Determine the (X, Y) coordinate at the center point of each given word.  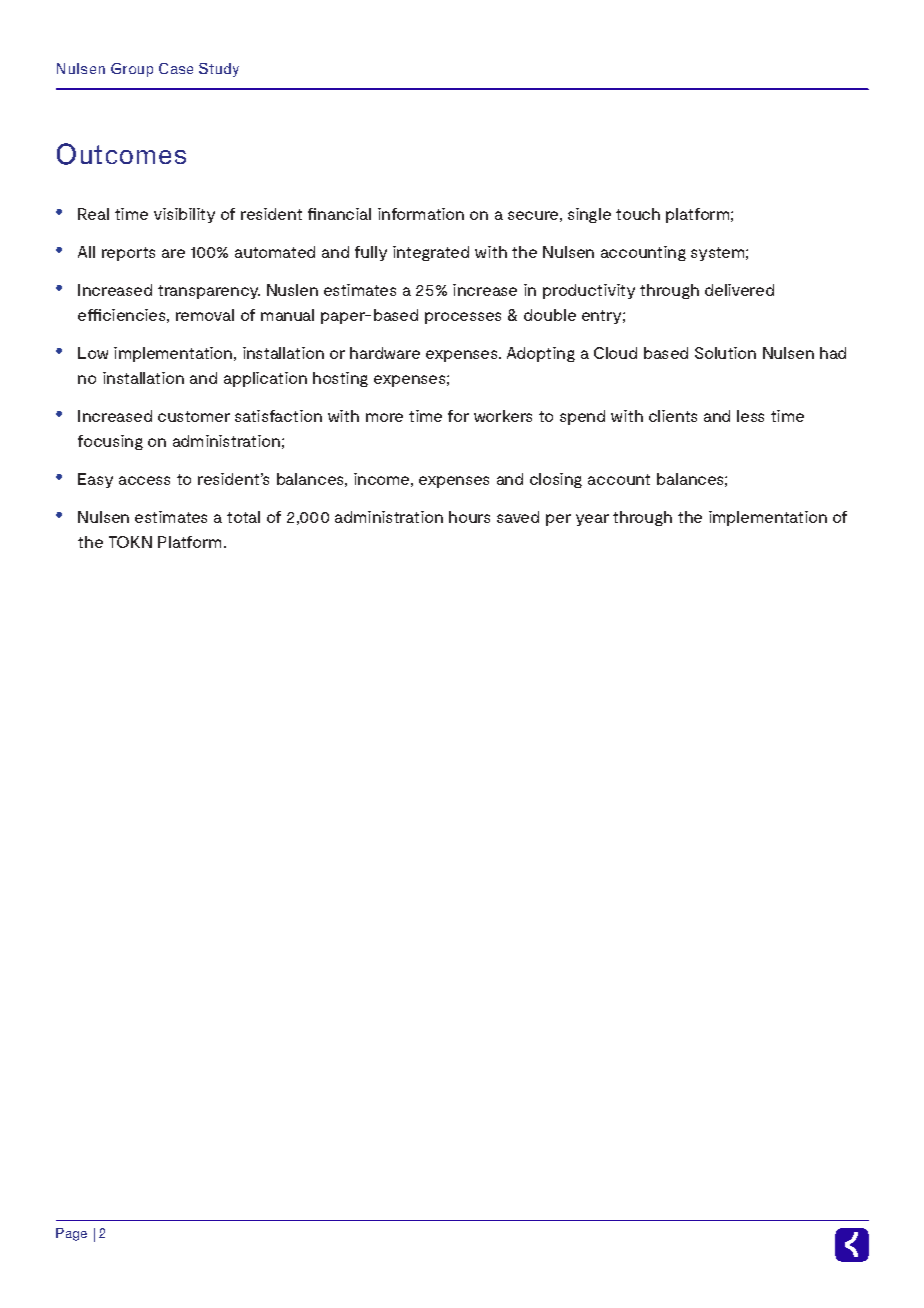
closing (556, 480)
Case (176, 68)
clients (673, 416)
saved (518, 517)
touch (638, 214)
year (592, 520)
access (144, 480)
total (243, 517)
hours (469, 517)
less (750, 416)
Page (71, 1234)
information (421, 214)
